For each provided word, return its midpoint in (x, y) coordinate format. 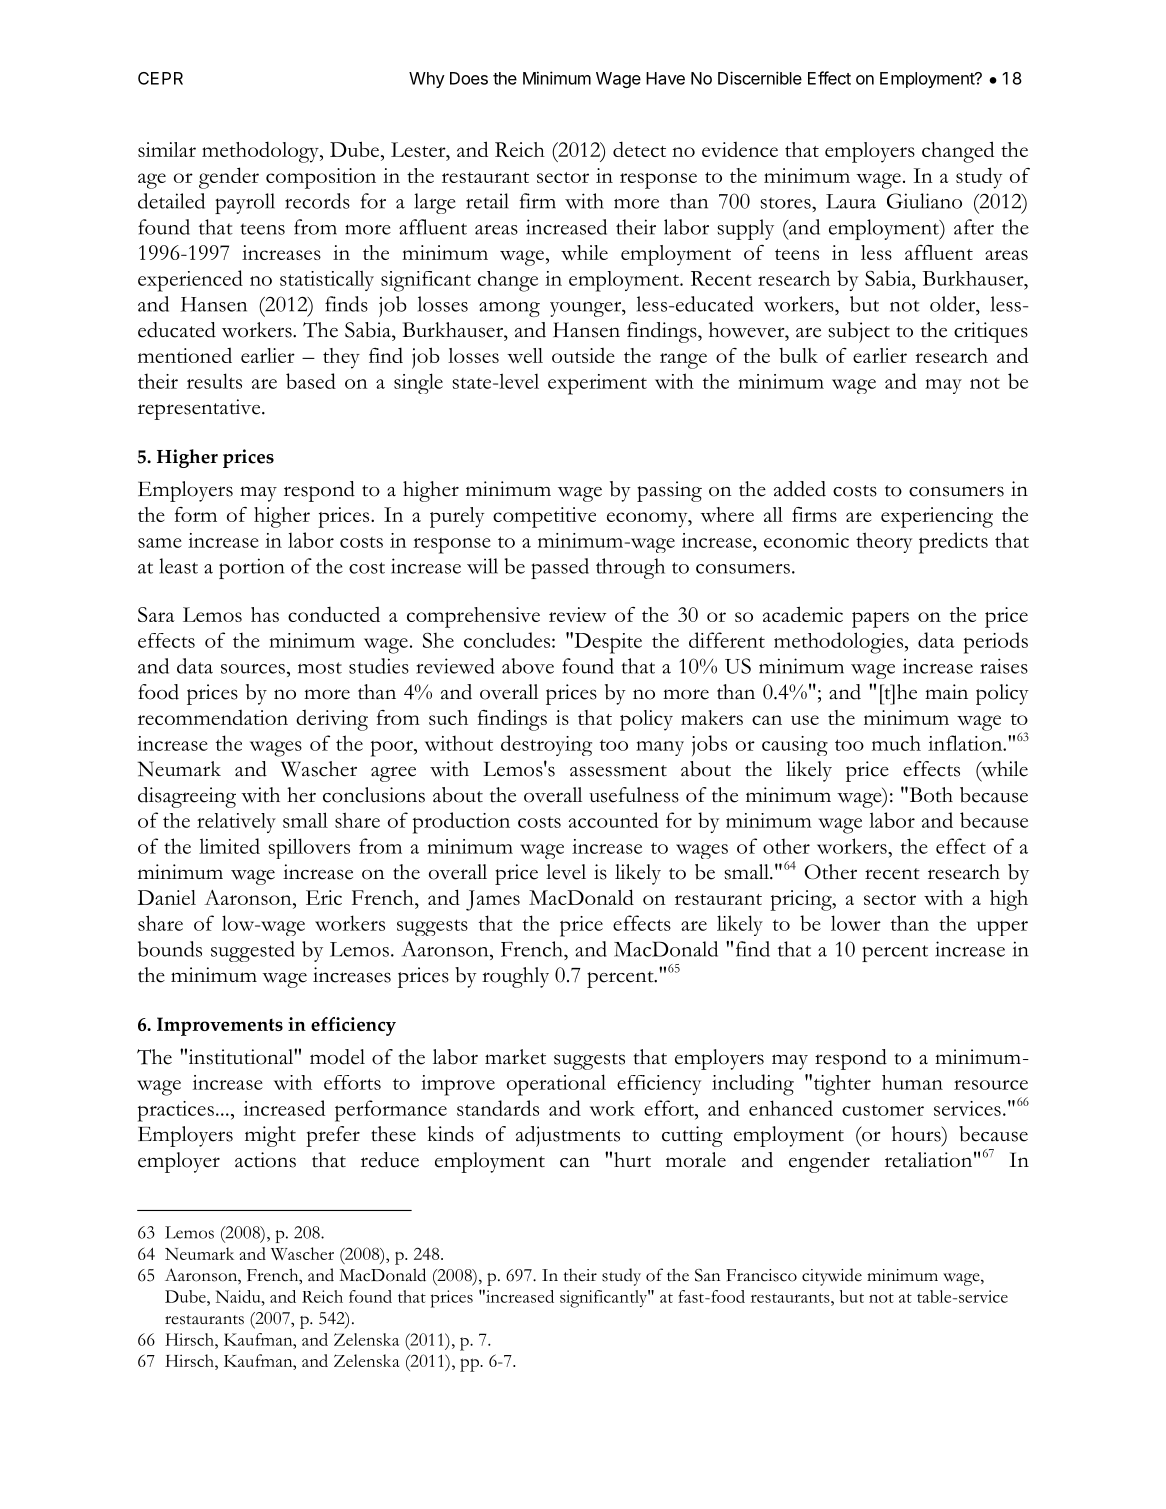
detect (639, 149)
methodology (261, 152)
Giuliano (924, 201)
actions (265, 1160)
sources (253, 669)
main (946, 692)
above (528, 666)
